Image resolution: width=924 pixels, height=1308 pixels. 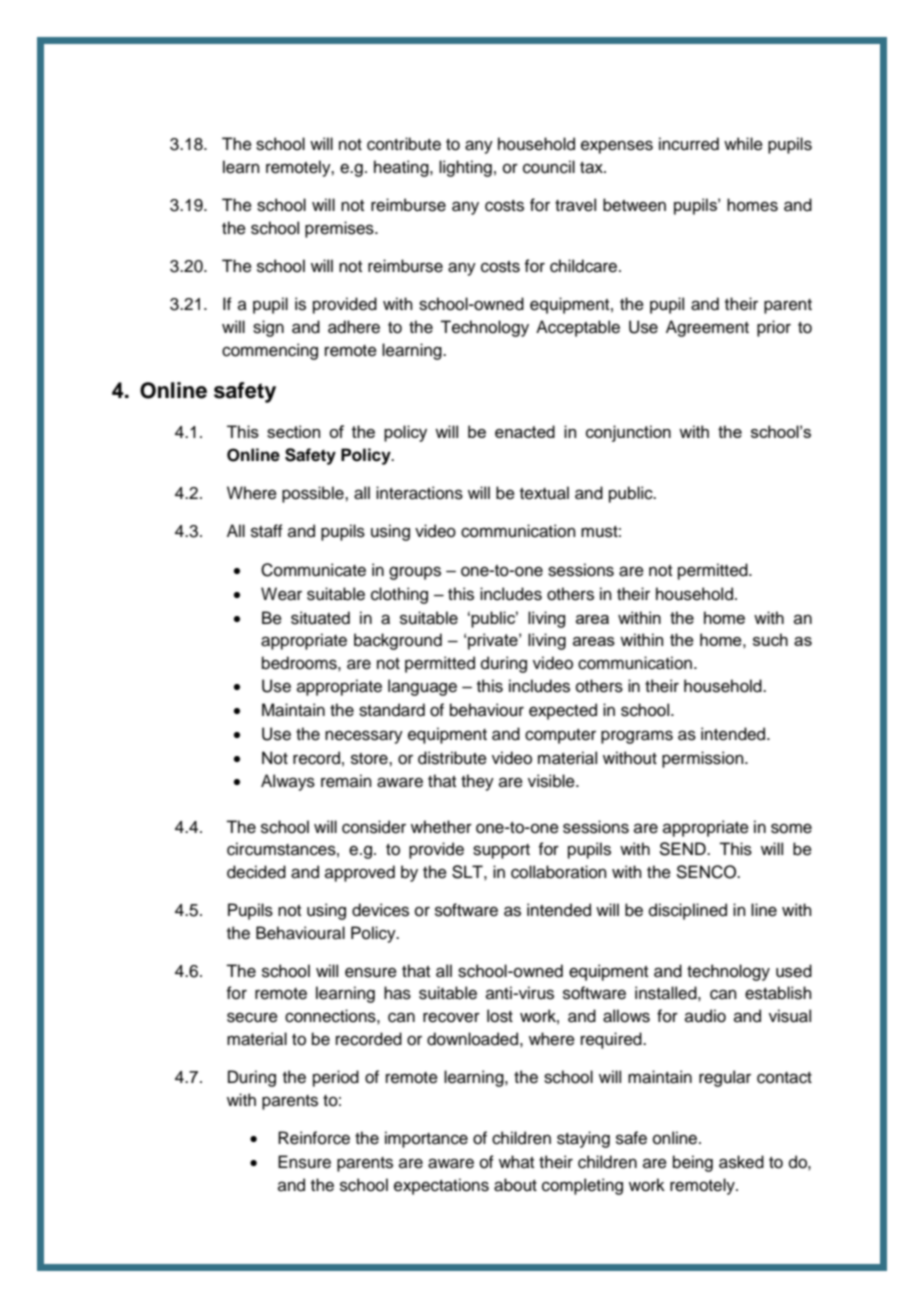 I want to click on conjunction, so click(x=628, y=433).
